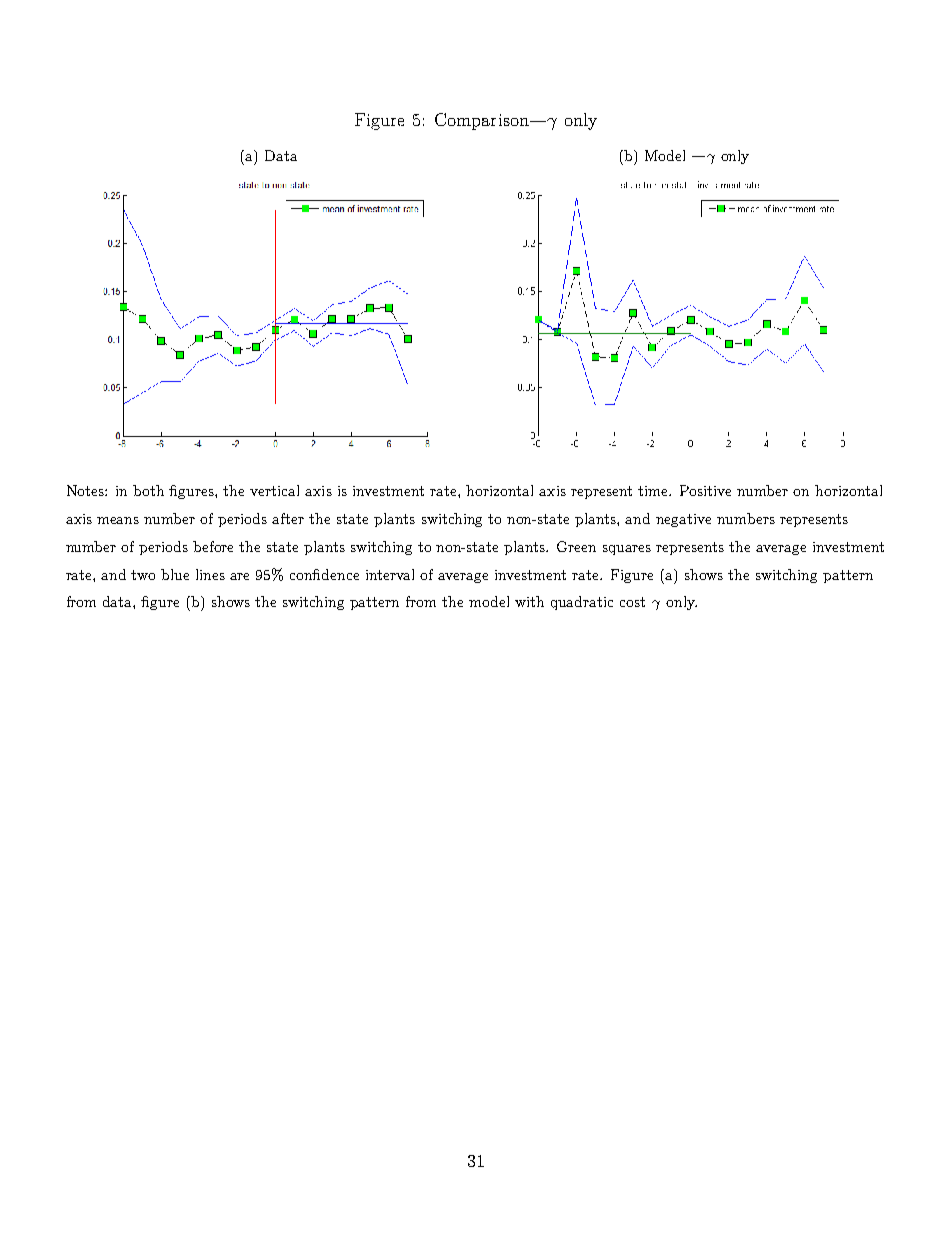 The image size is (952, 1233). What do you see at coordinates (274, 490) in the document?
I see `vertical` at bounding box center [274, 490].
